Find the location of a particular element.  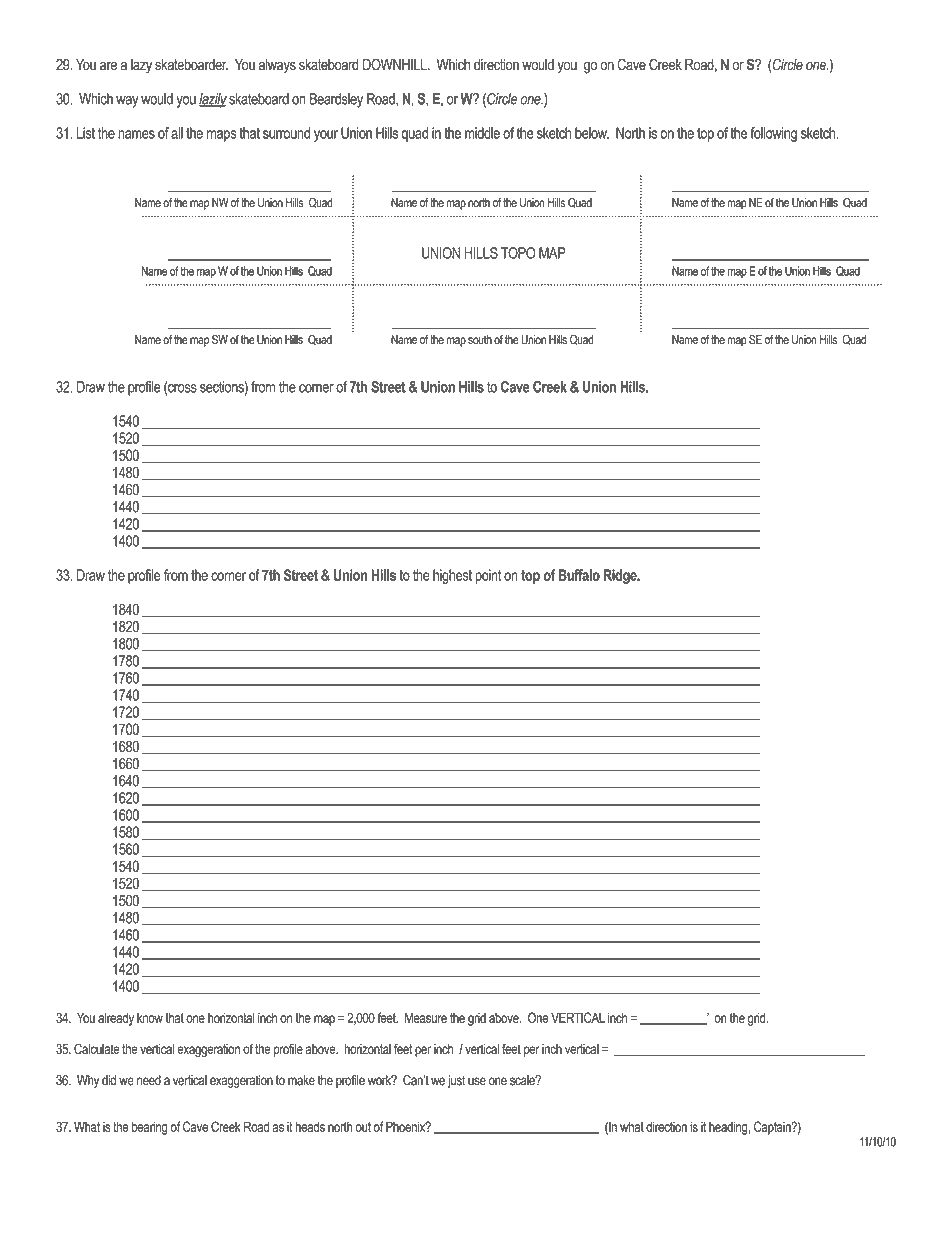

point is located at coordinates (488, 576).
